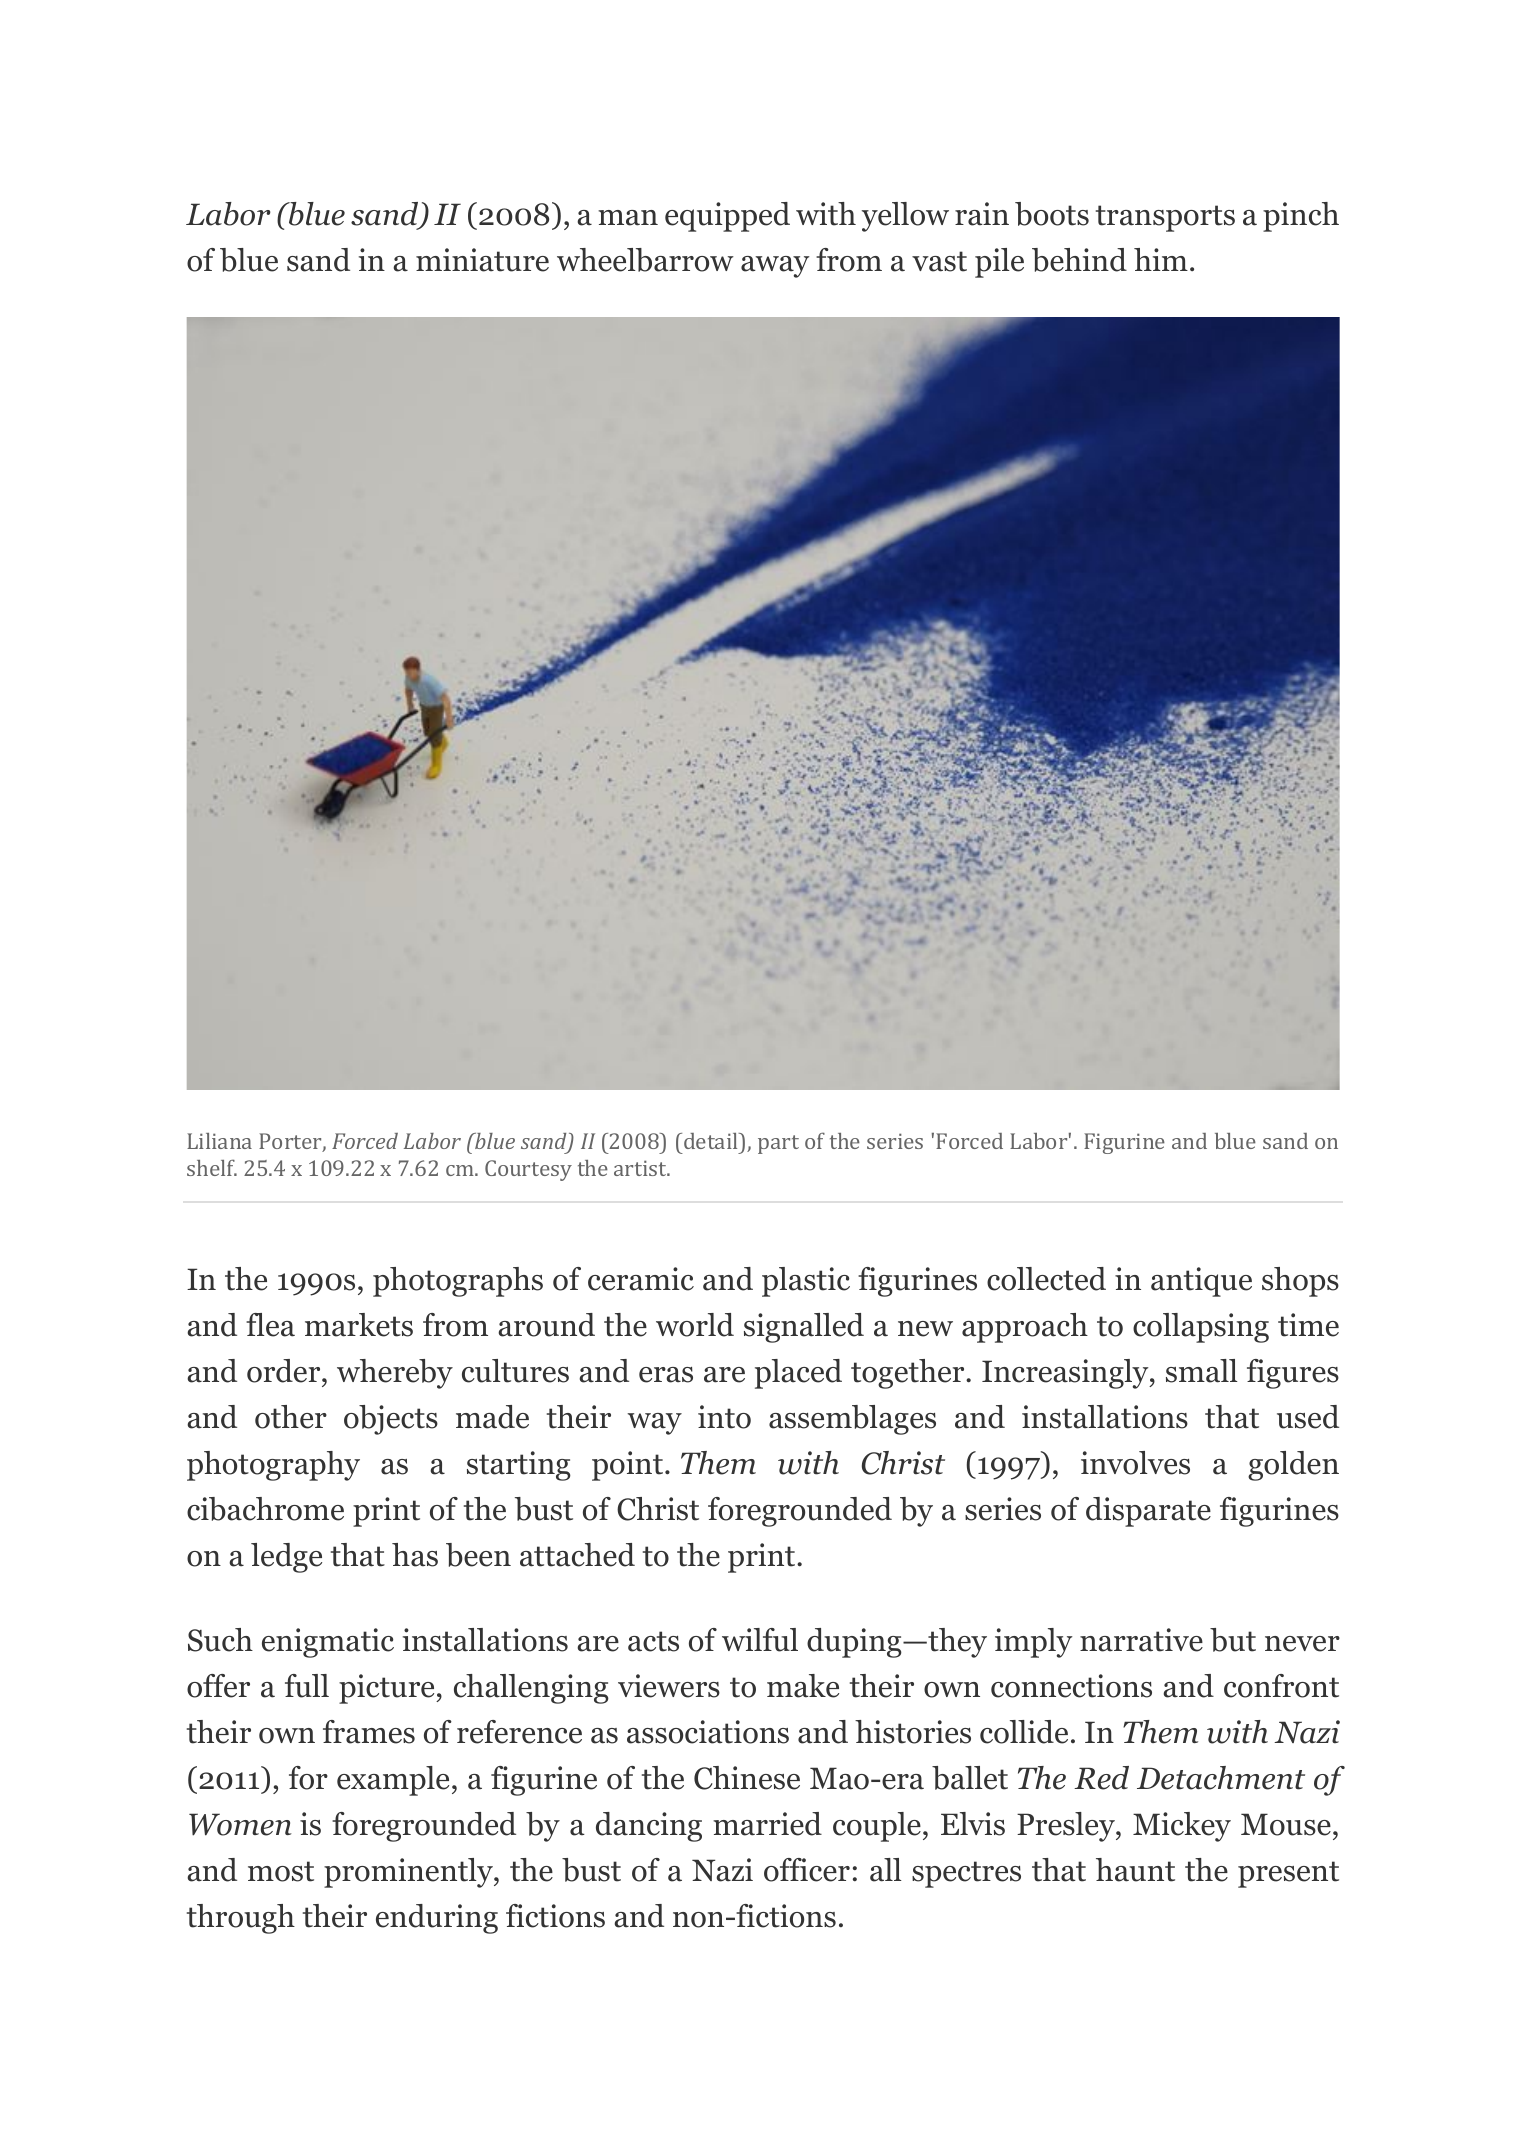  I want to click on him, so click(1161, 259).
